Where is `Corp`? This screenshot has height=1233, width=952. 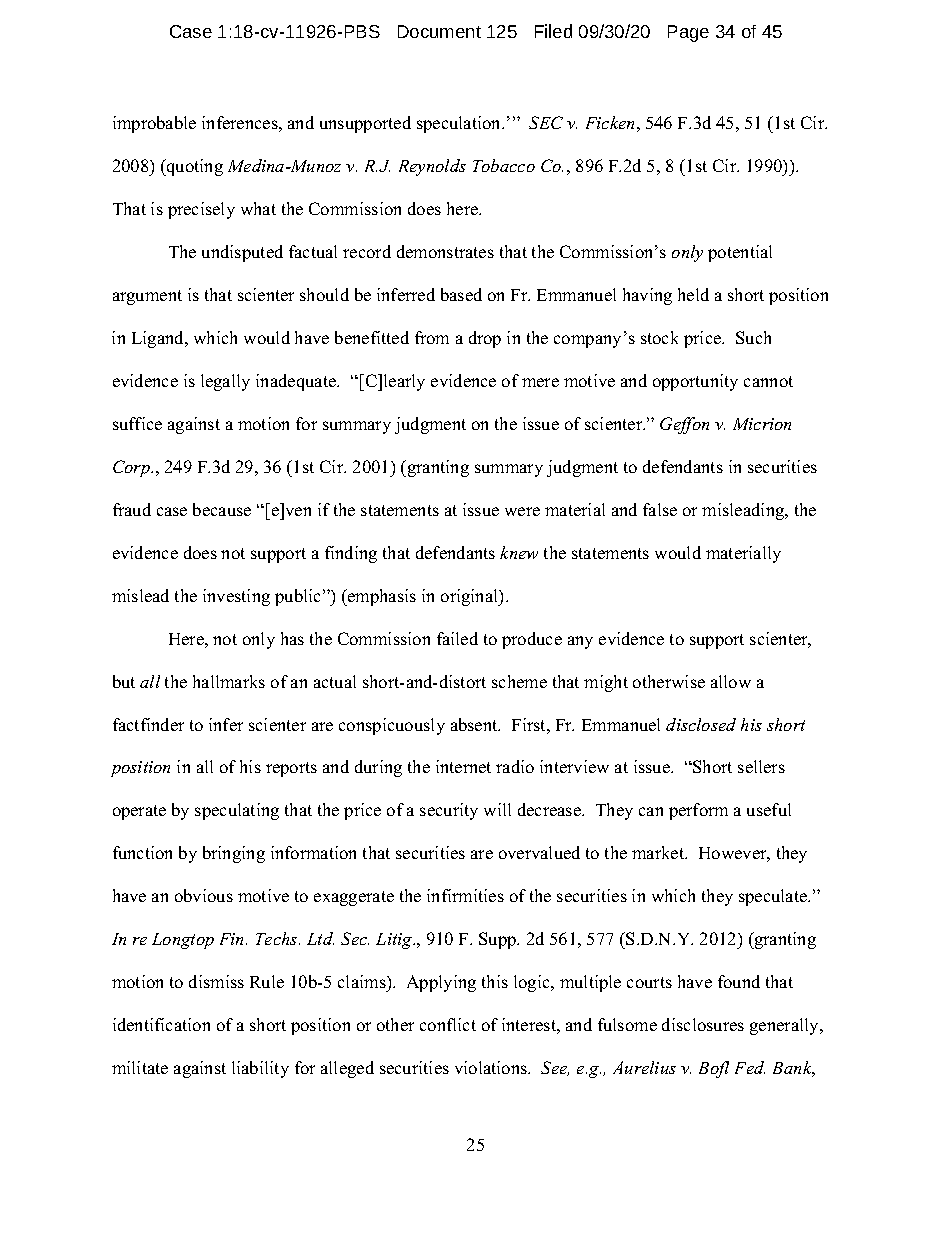
Corp is located at coordinates (132, 468).
